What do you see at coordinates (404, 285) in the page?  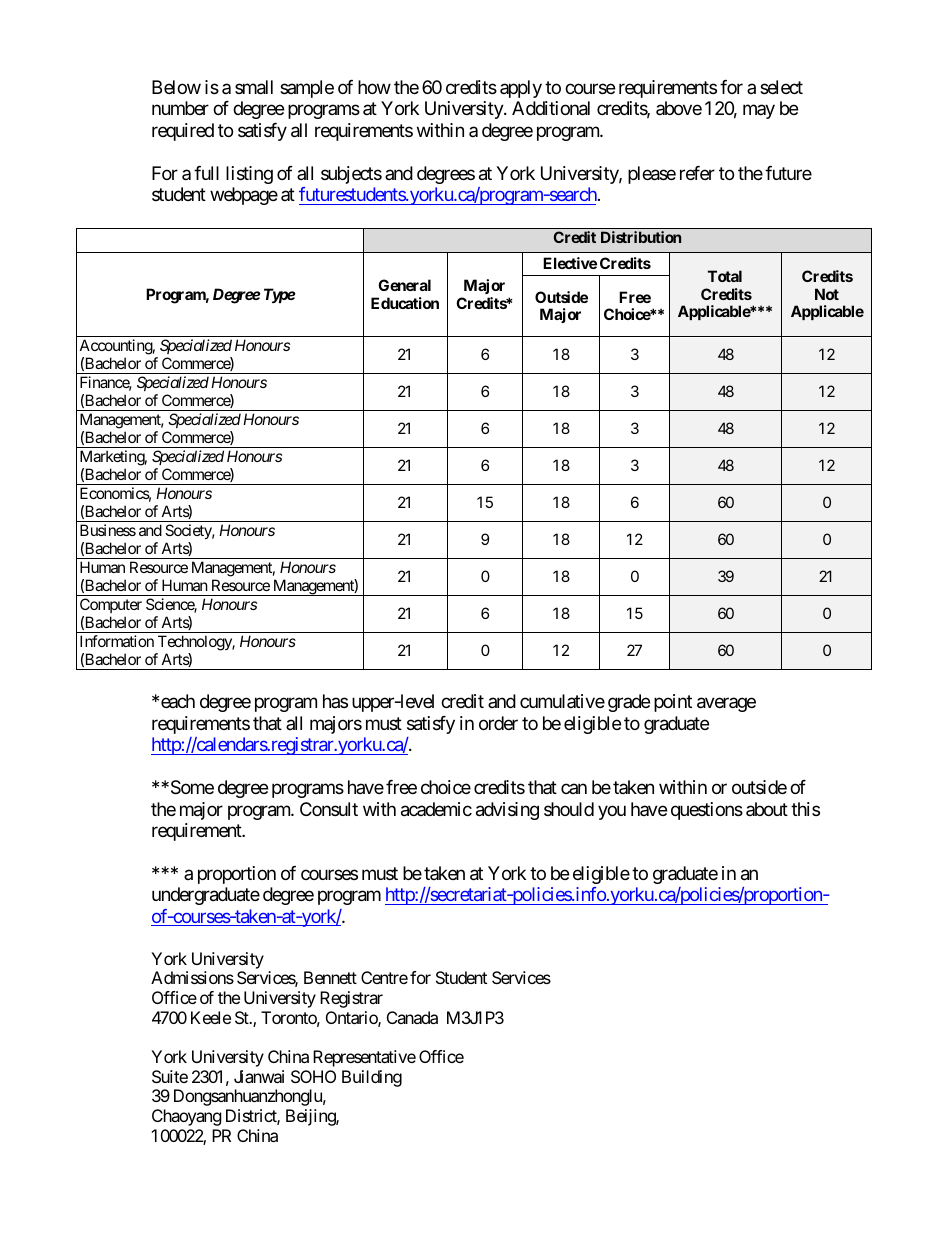 I see `General` at bounding box center [404, 285].
